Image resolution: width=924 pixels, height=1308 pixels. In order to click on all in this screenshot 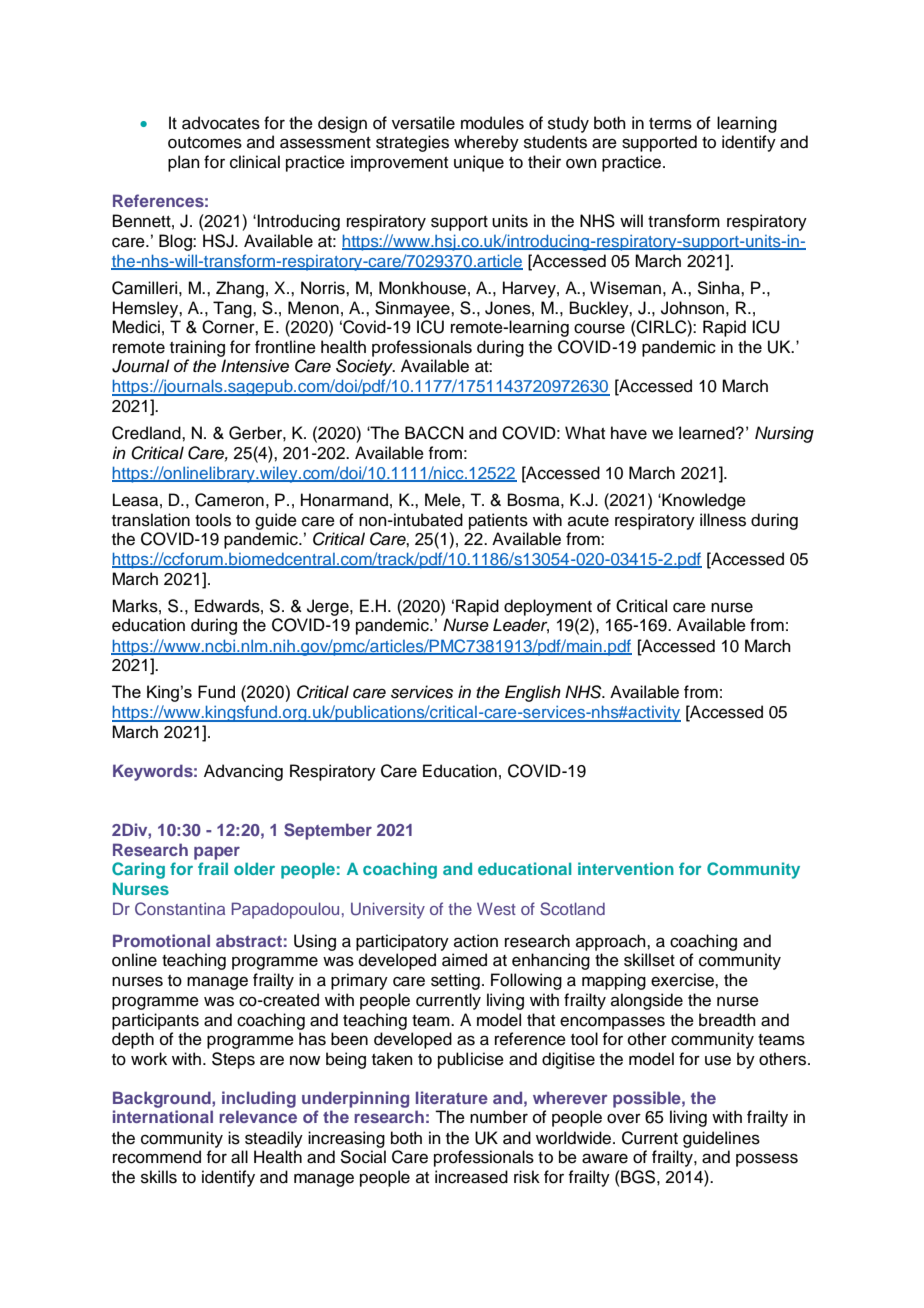, I will do `click(239, 1157)`.
